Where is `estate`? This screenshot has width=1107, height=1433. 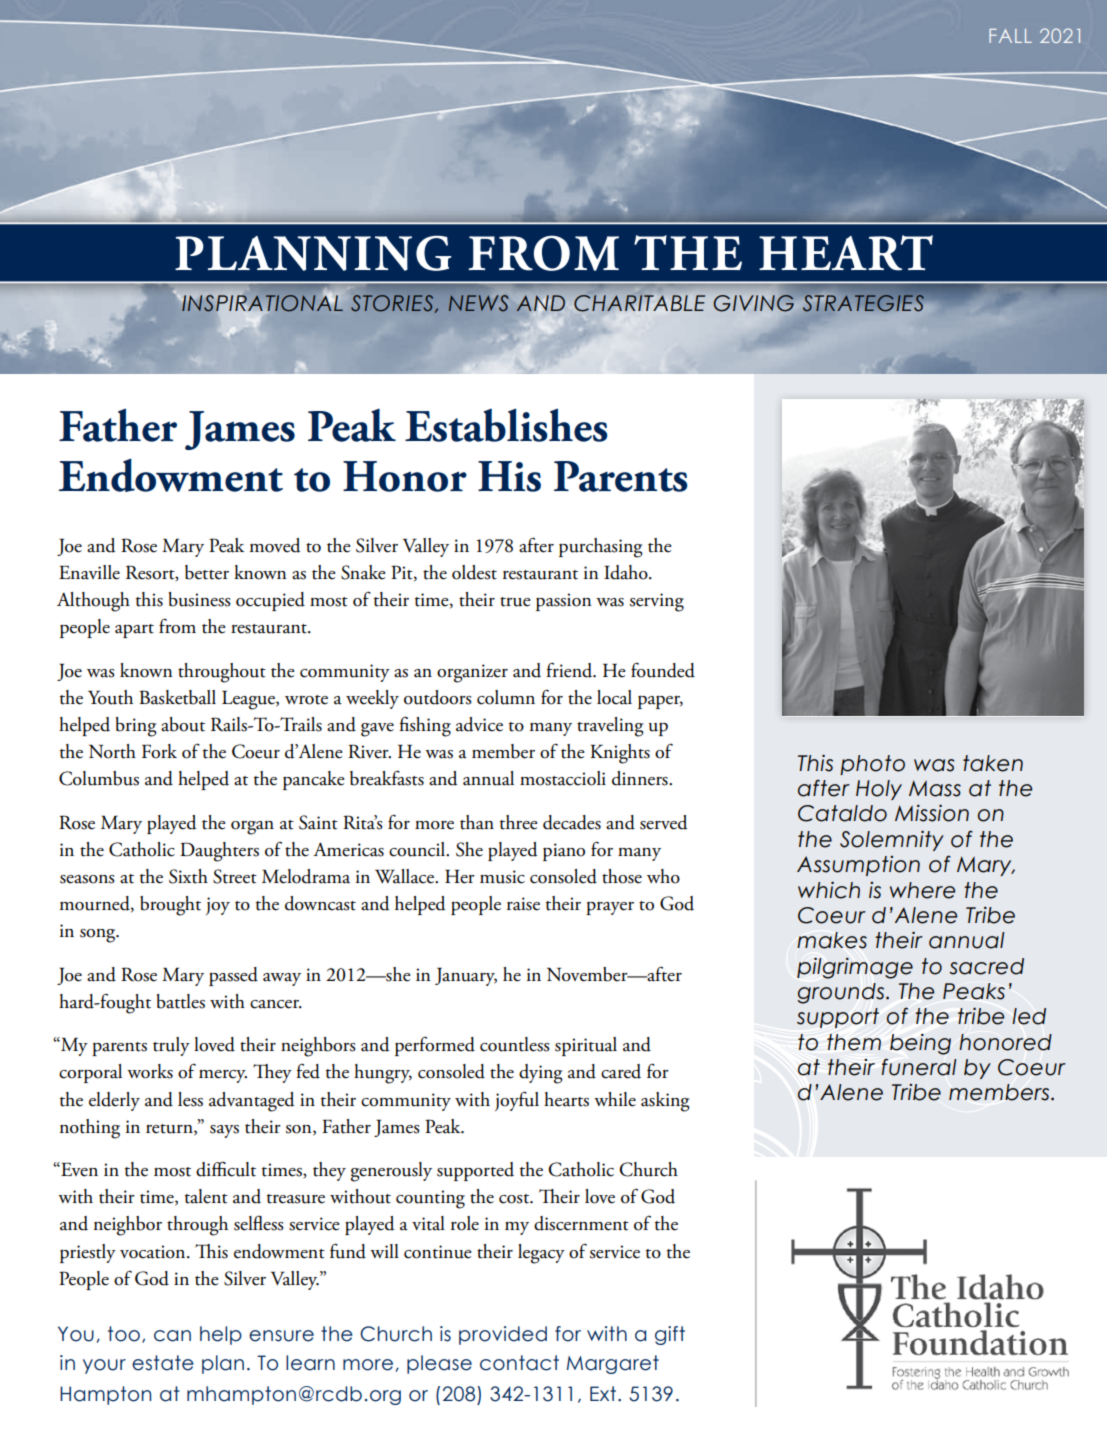 estate is located at coordinates (163, 1363).
